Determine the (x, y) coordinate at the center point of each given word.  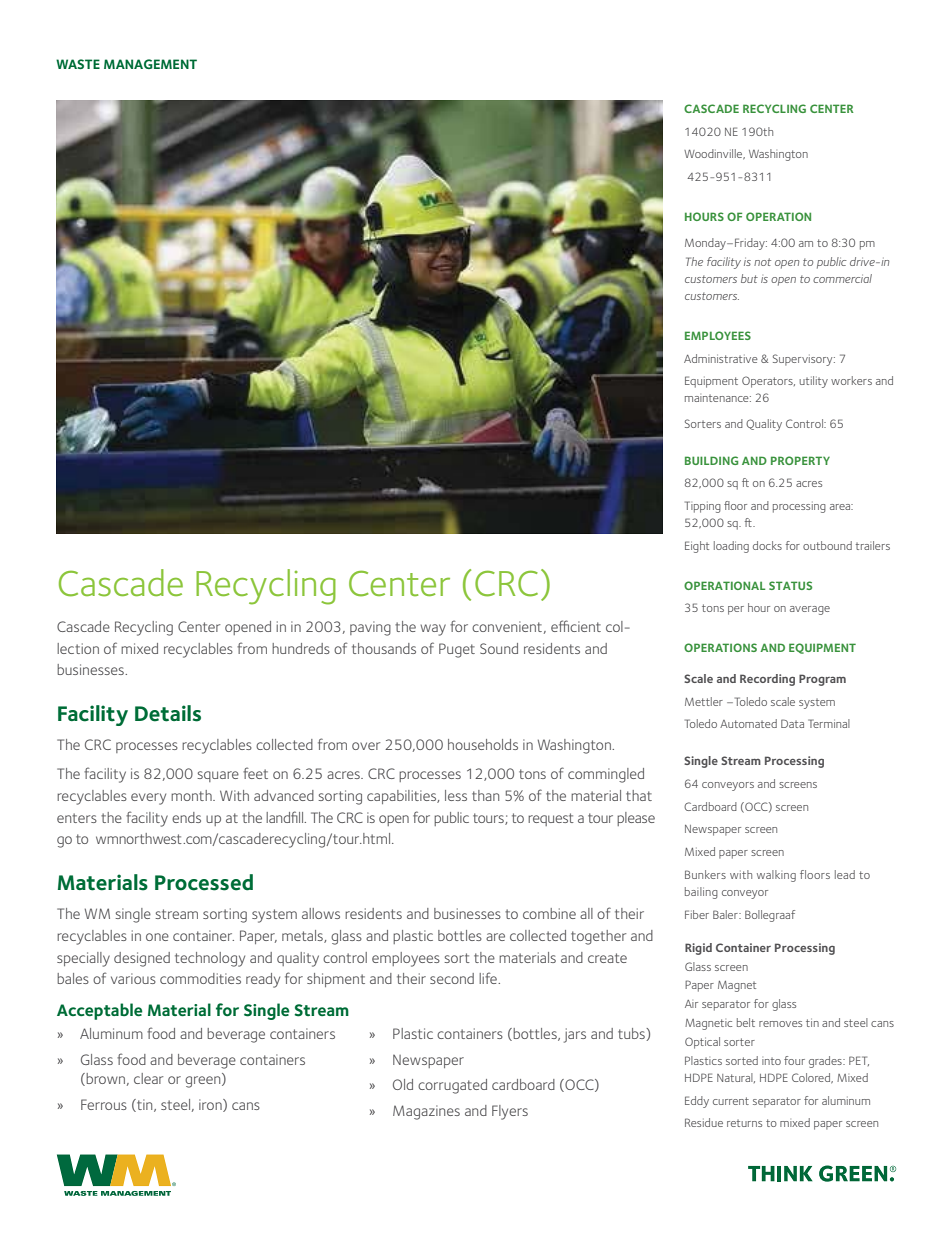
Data (792, 723)
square (218, 776)
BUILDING (711, 460)
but (749, 278)
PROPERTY (800, 460)
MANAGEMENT (150, 64)
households (483, 744)
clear (148, 1078)
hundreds (301, 648)
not (762, 262)
